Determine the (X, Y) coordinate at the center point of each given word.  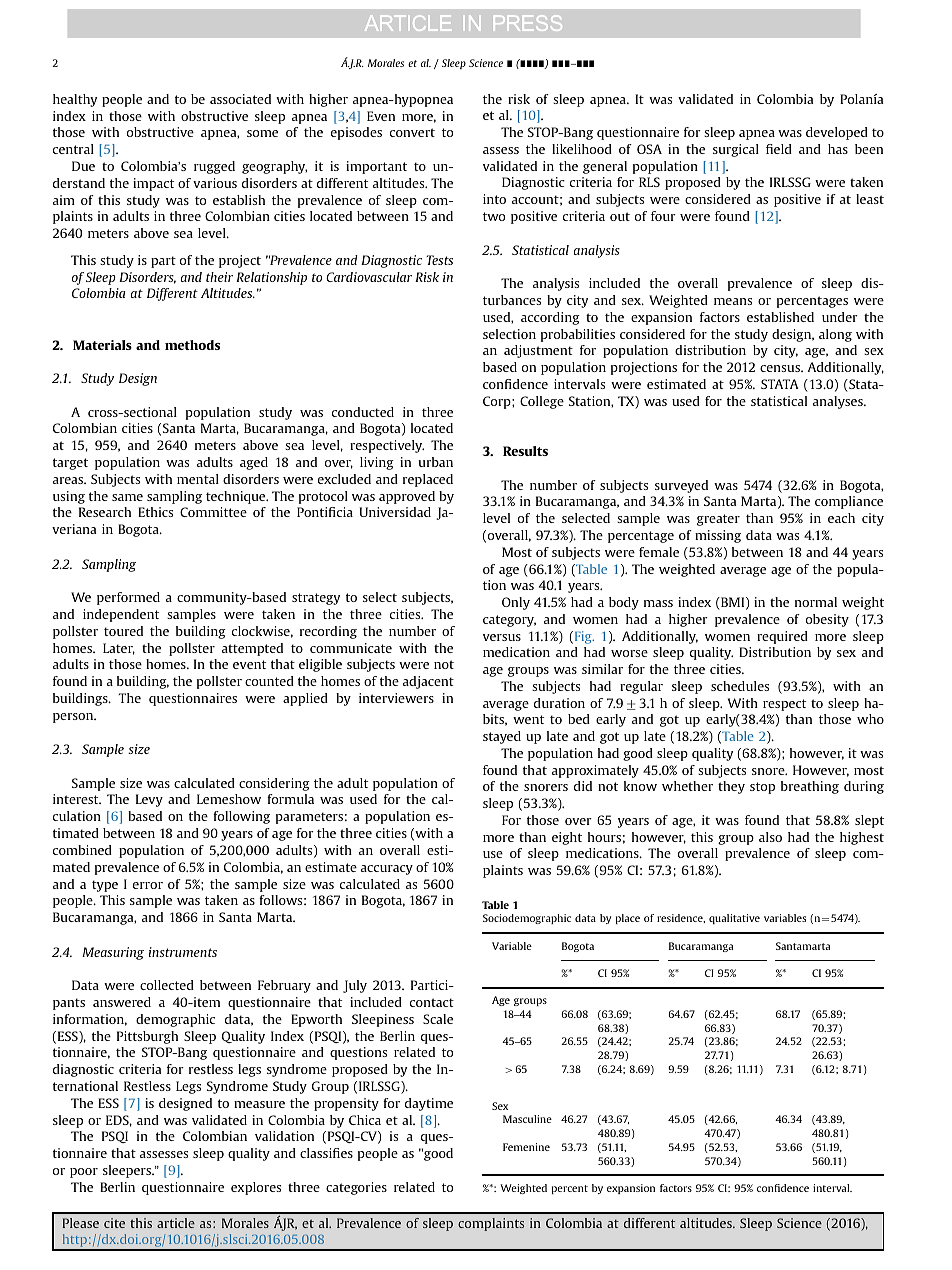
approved (407, 497)
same (127, 497)
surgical (736, 150)
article (176, 1223)
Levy (149, 800)
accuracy (387, 870)
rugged (214, 167)
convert (412, 132)
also (770, 837)
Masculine (527, 1119)
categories (356, 1188)
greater (718, 520)
